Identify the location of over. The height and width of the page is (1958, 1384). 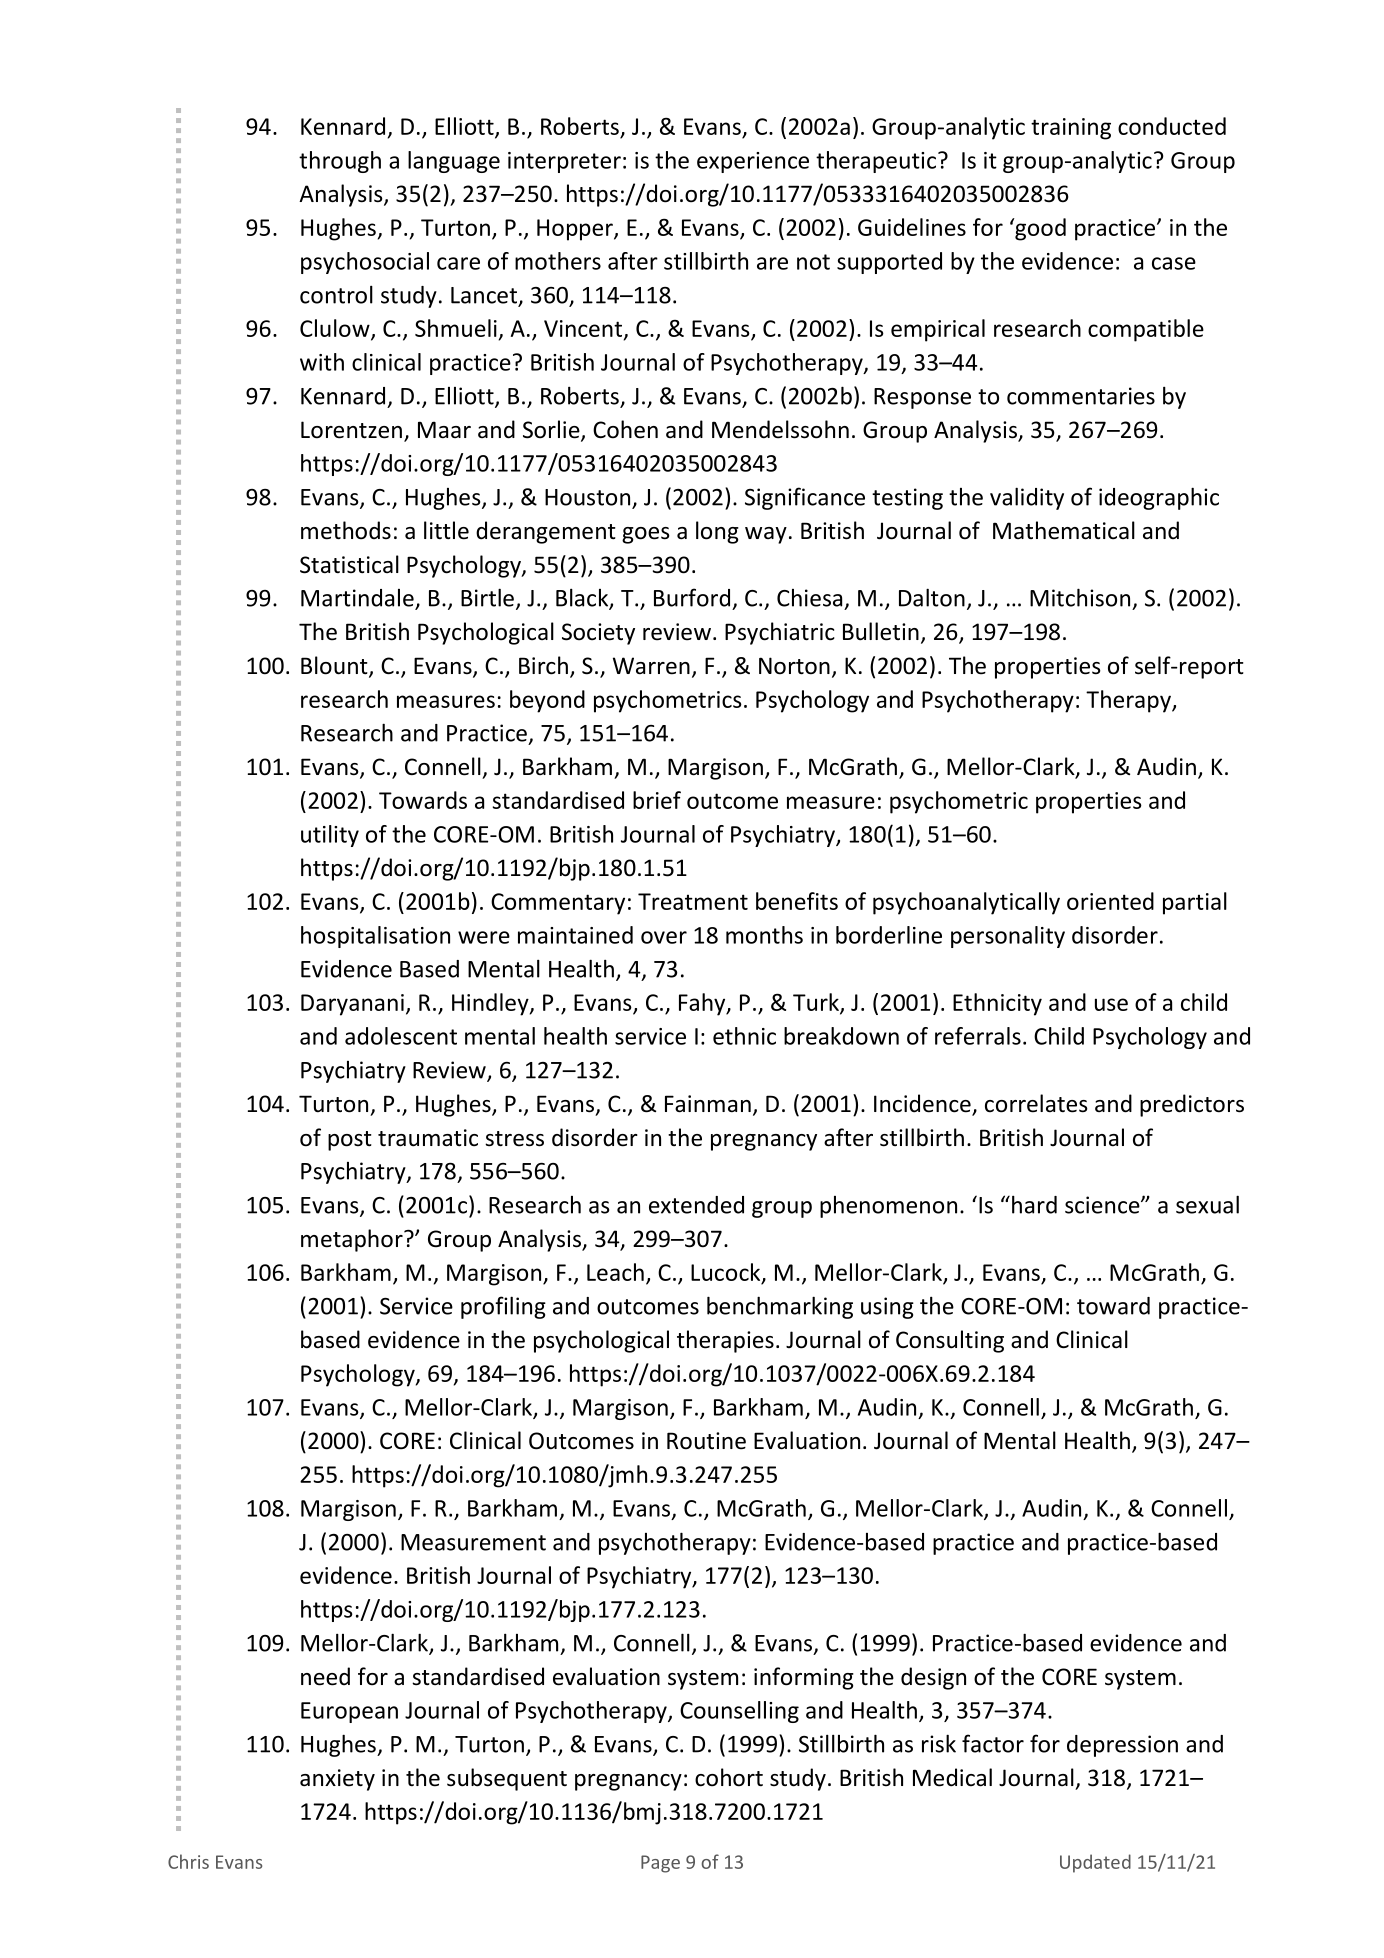
(664, 937).
